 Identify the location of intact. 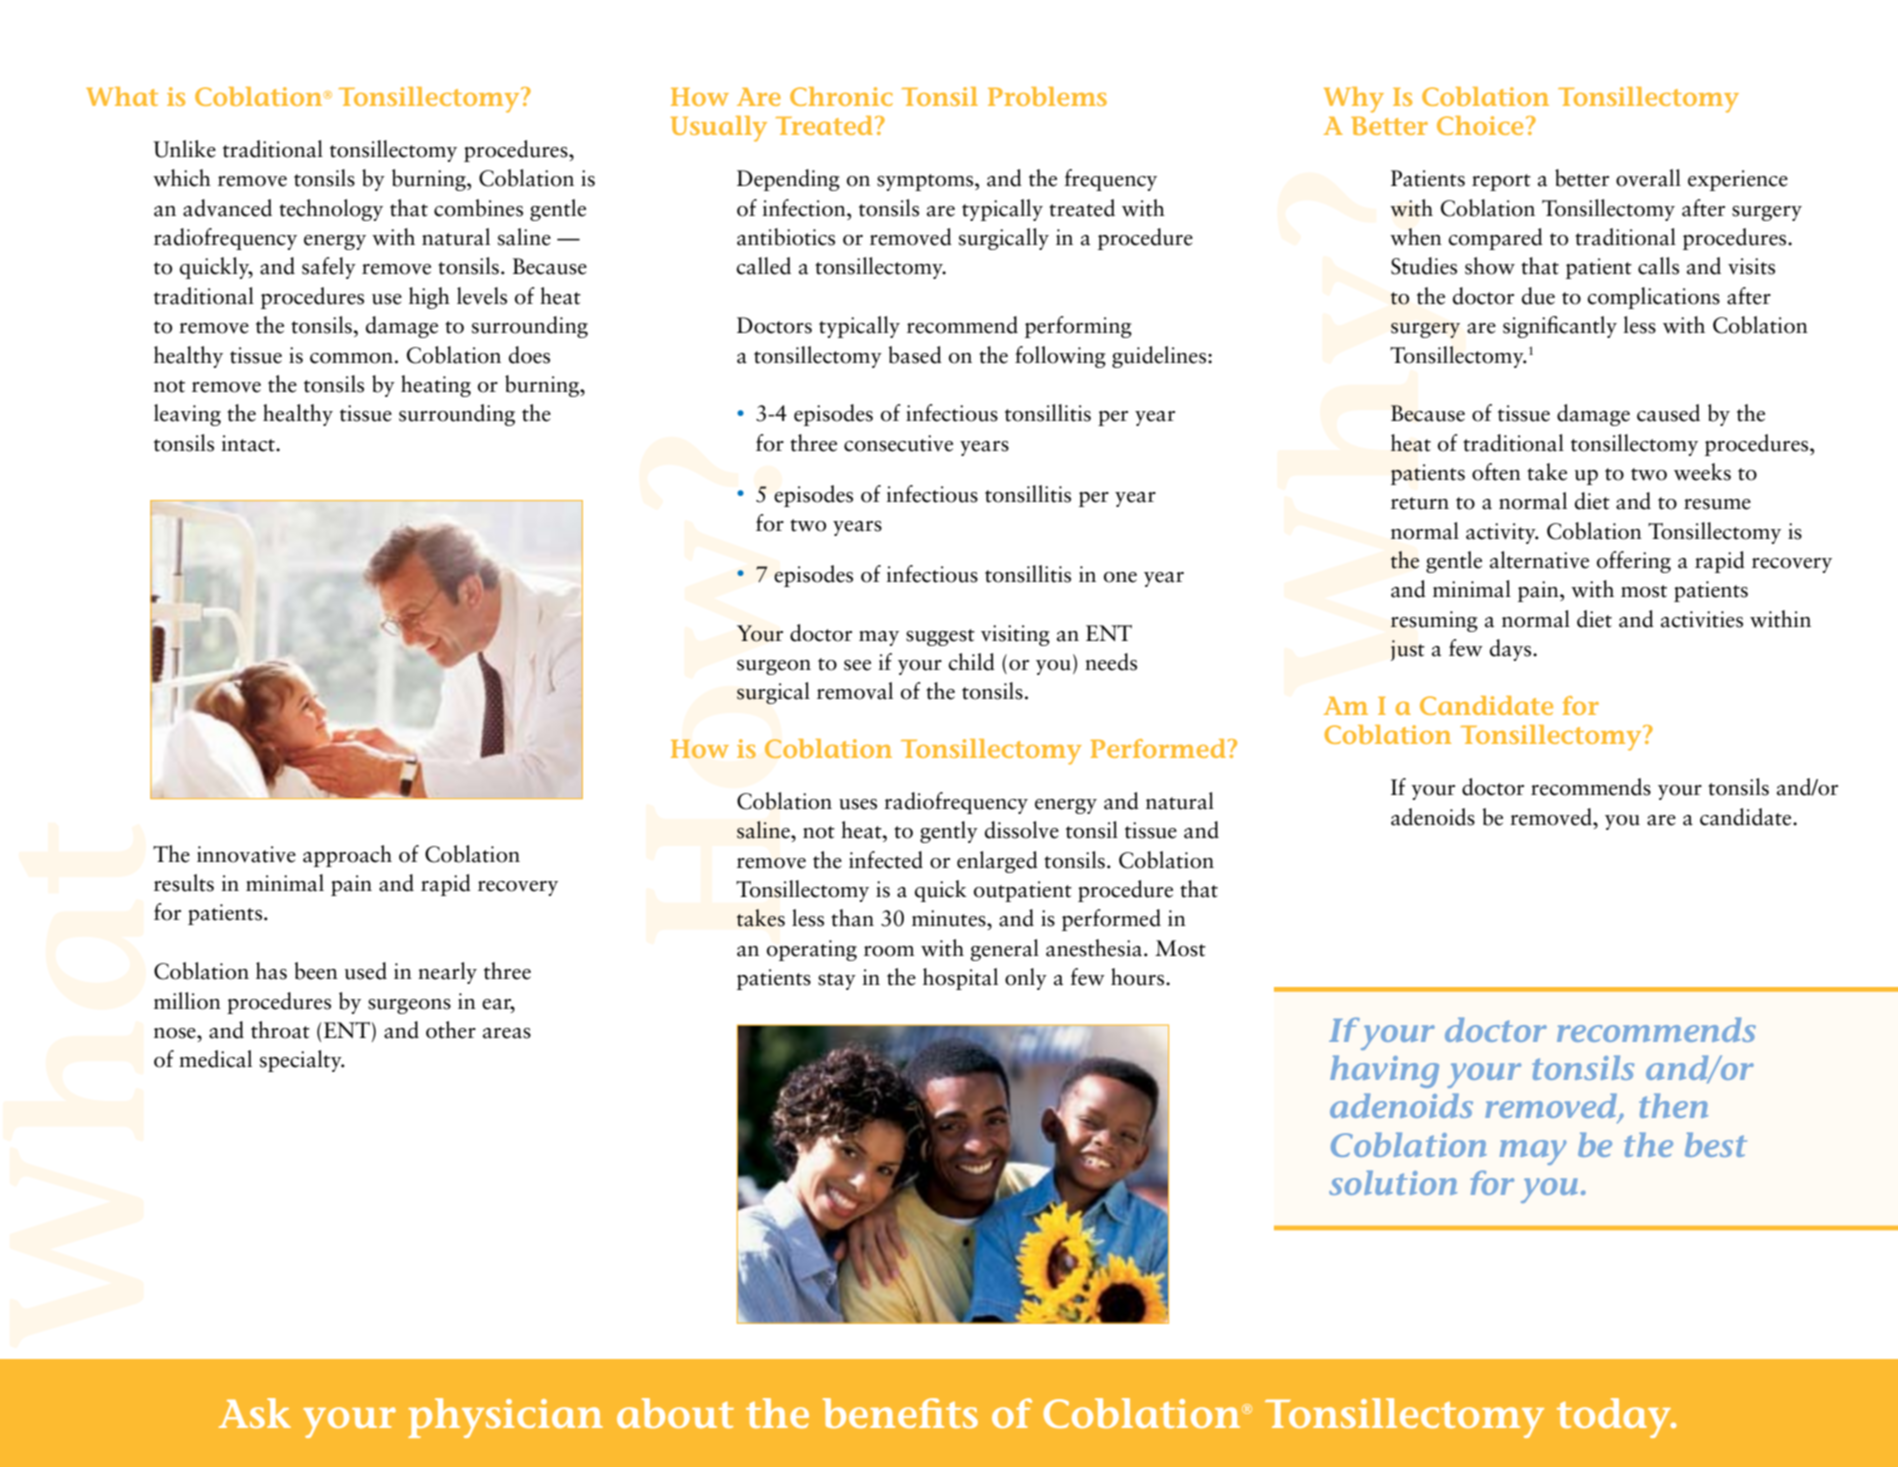
(249, 443).
